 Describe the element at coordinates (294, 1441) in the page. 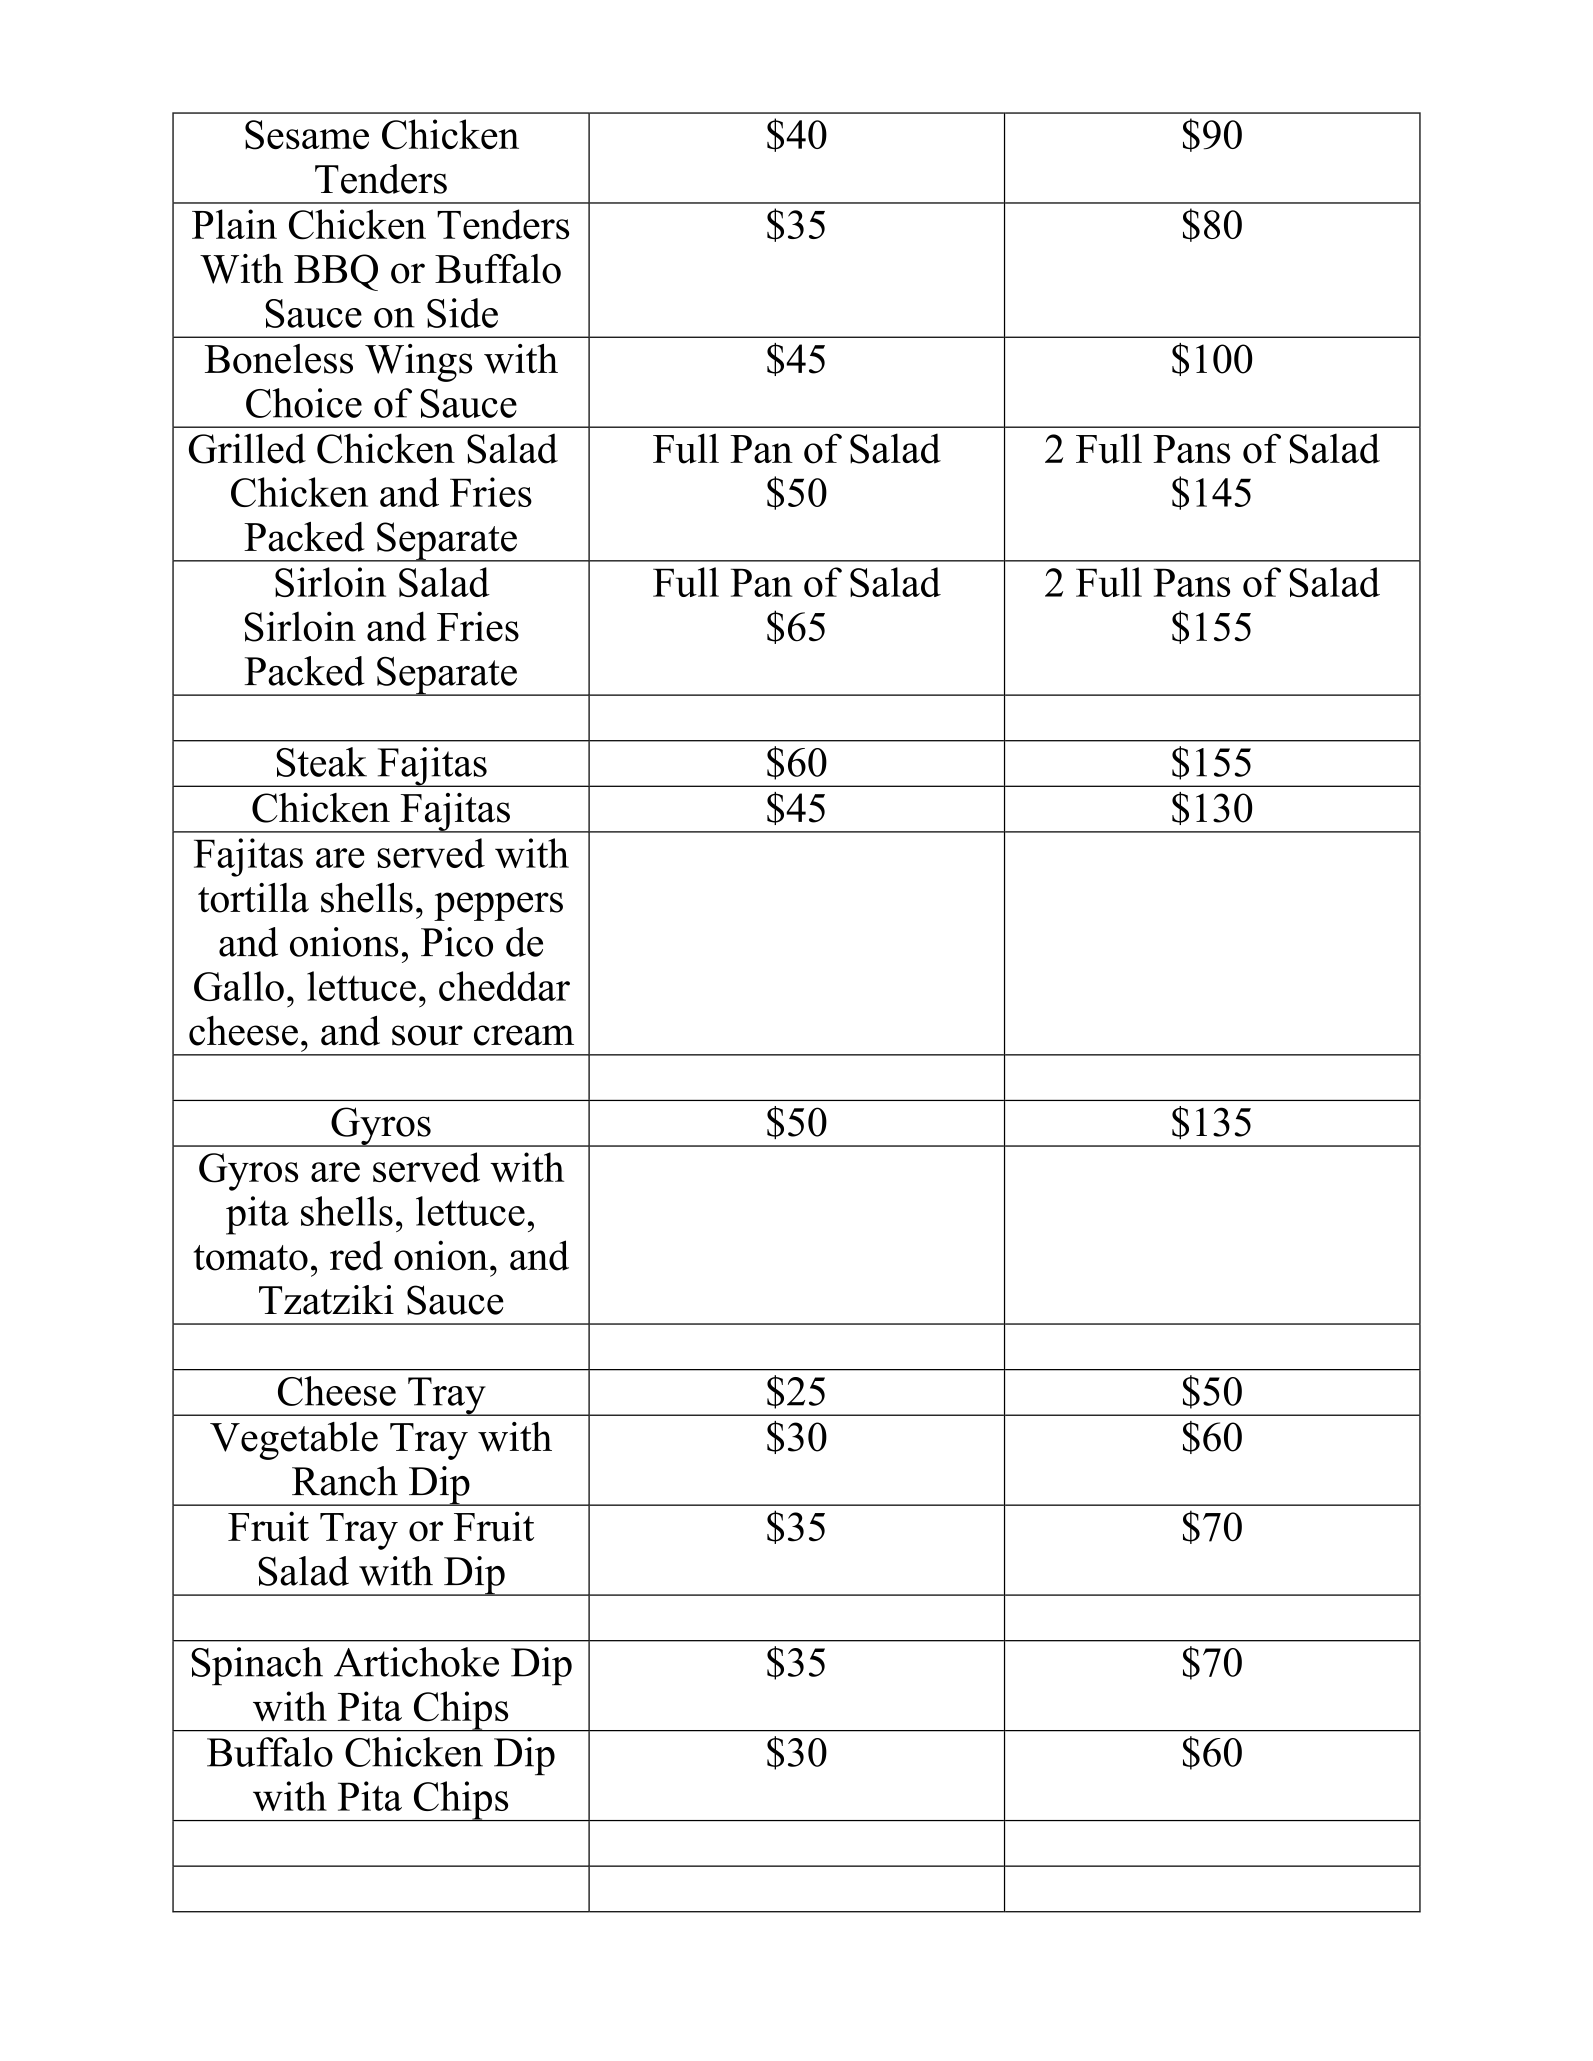

I see `Vegetable` at that location.
